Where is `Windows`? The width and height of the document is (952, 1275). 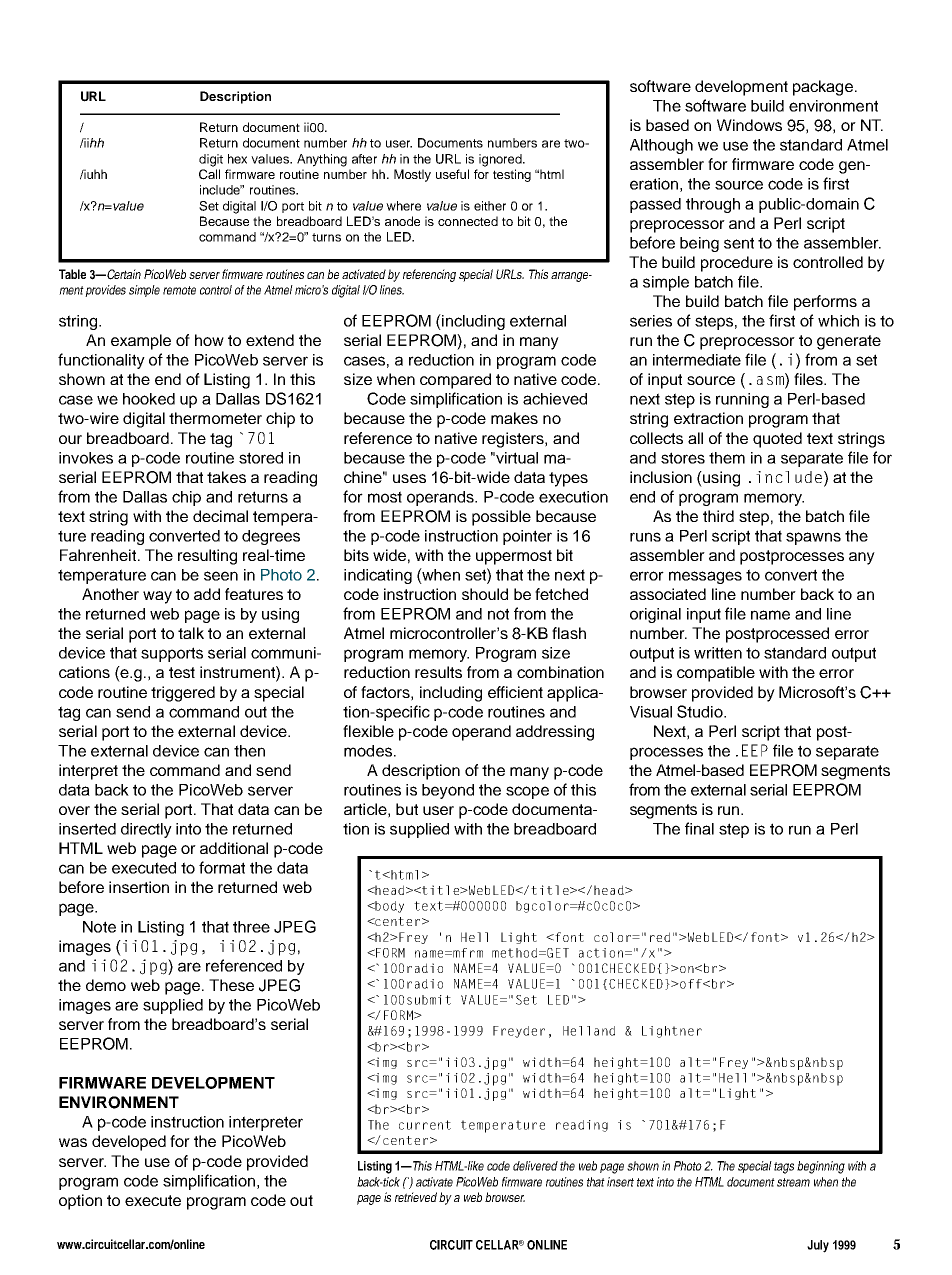 Windows is located at coordinates (749, 125).
